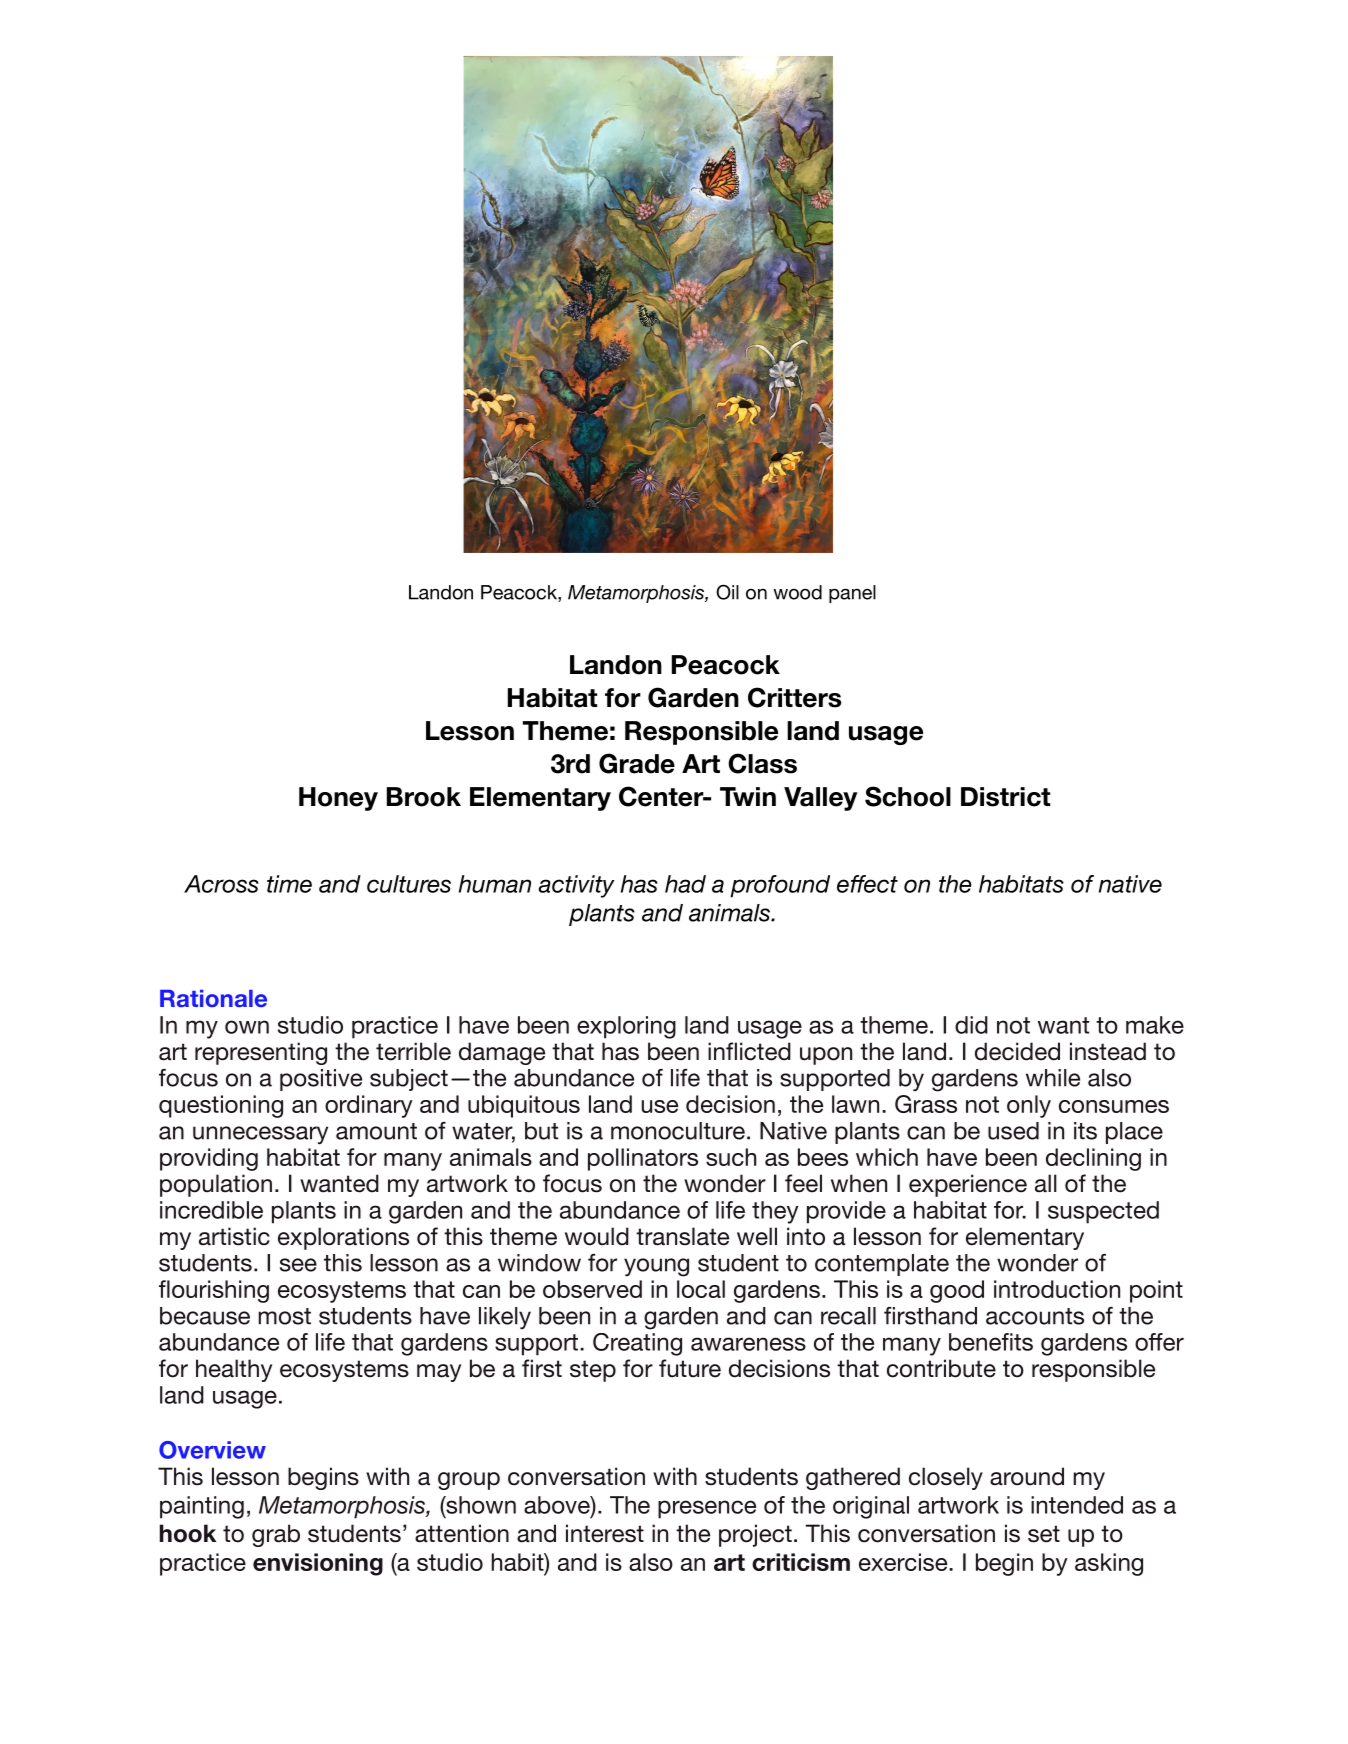  I want to click on presence, so click(707, 1509).
